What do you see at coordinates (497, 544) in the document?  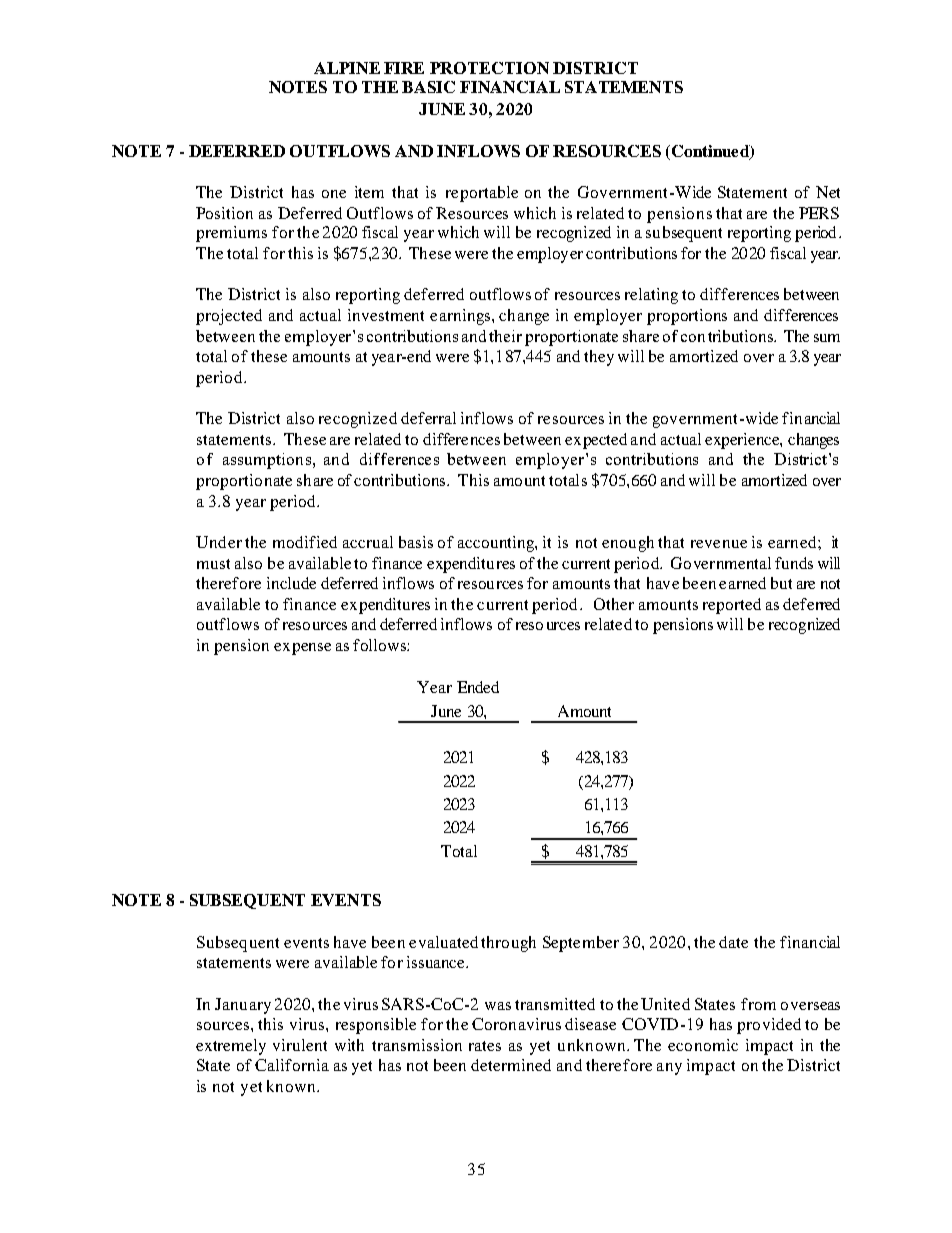 I see `accounting` at bounding box center [497, 544].
